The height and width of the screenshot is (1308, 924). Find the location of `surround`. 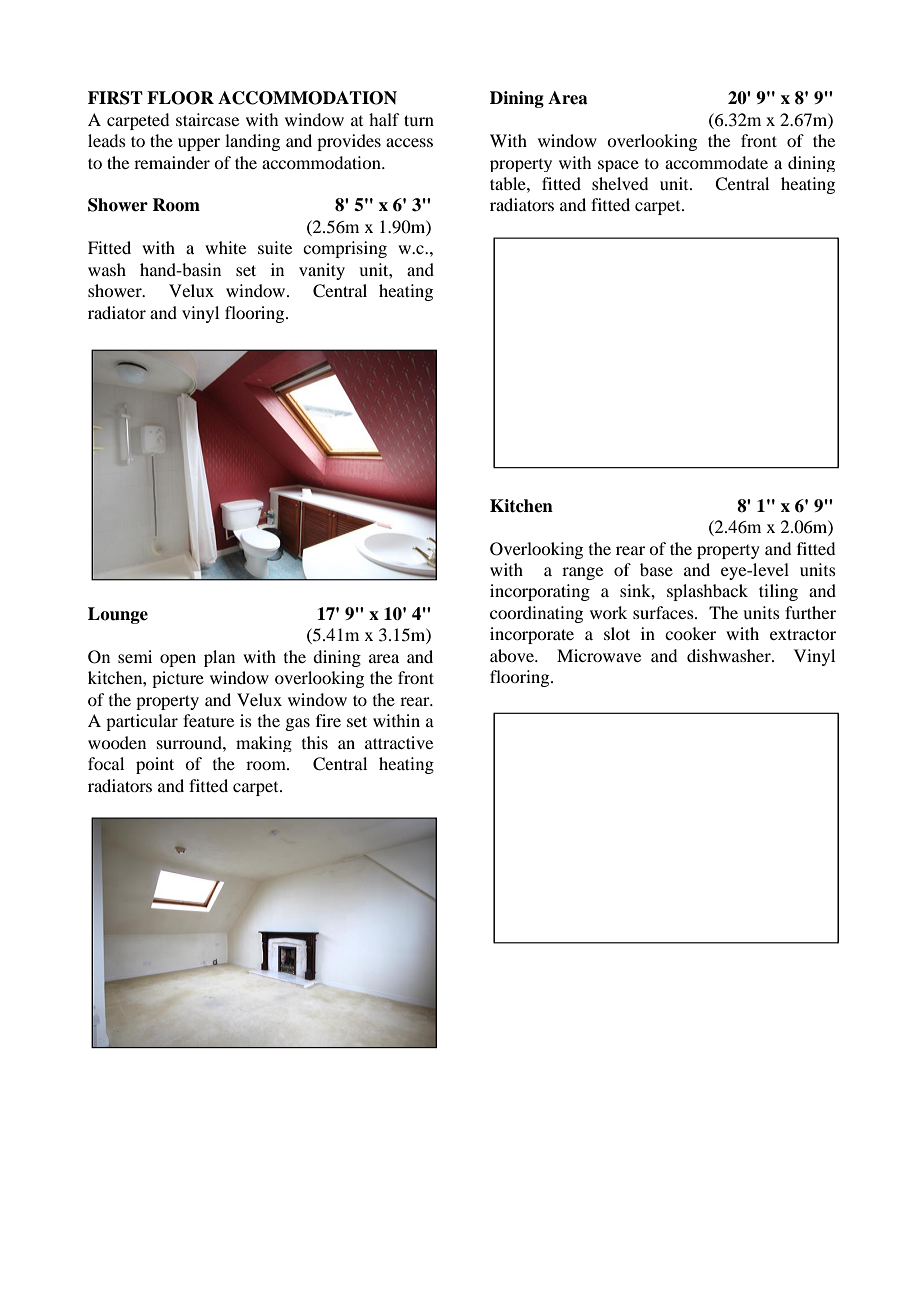

surround is located at coordinates (190, 742).
